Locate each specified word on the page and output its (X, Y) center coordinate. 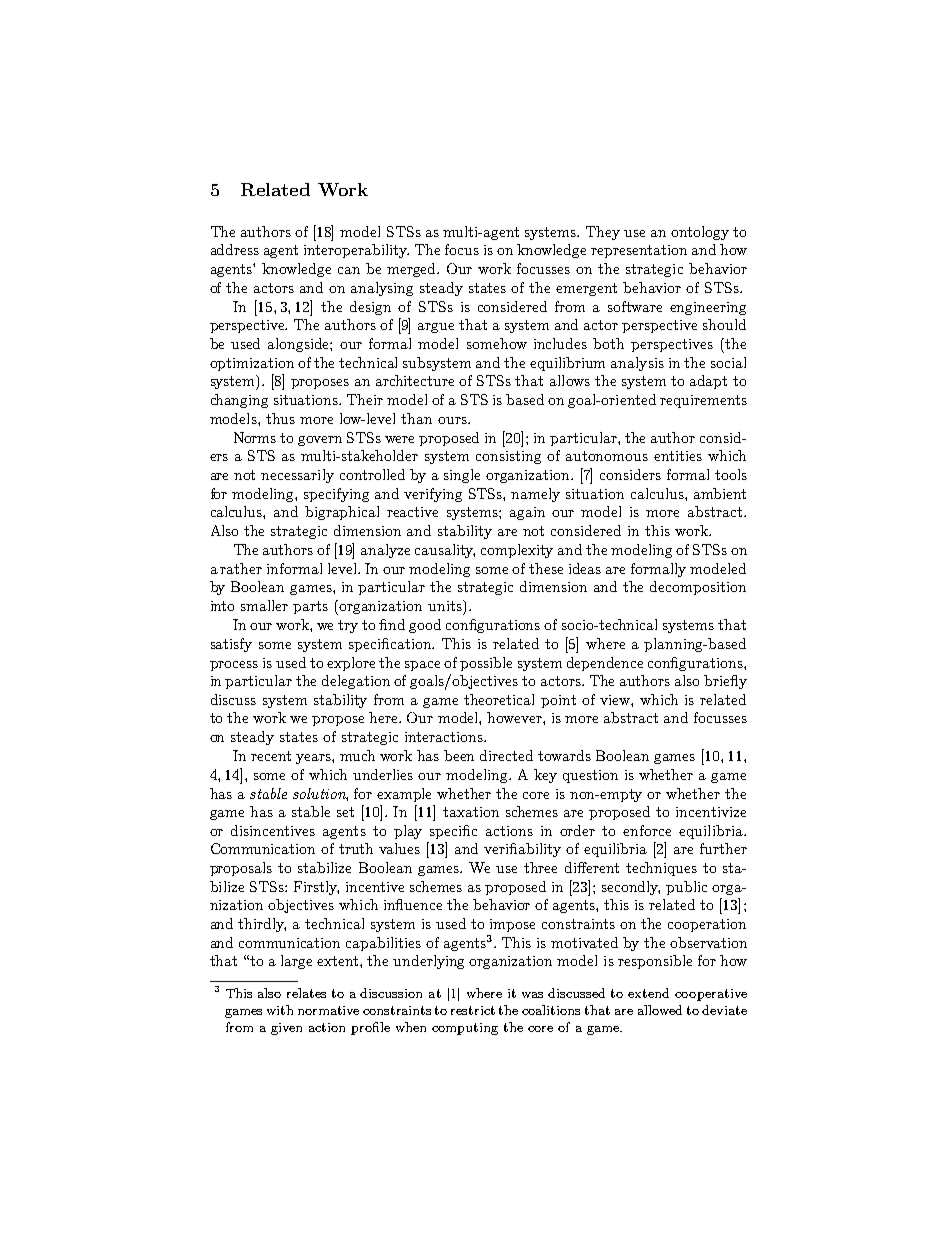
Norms (255, 437)
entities (678, 456)
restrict (473, 1010)
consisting (508, 457)
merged (413, 270)
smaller (264, 605)
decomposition (698, 588)
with (280, 1010)
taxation (471, 812)
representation (639, 251)
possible (486, 664)
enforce (647, 830)
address (235, 249)
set (345, 812)
